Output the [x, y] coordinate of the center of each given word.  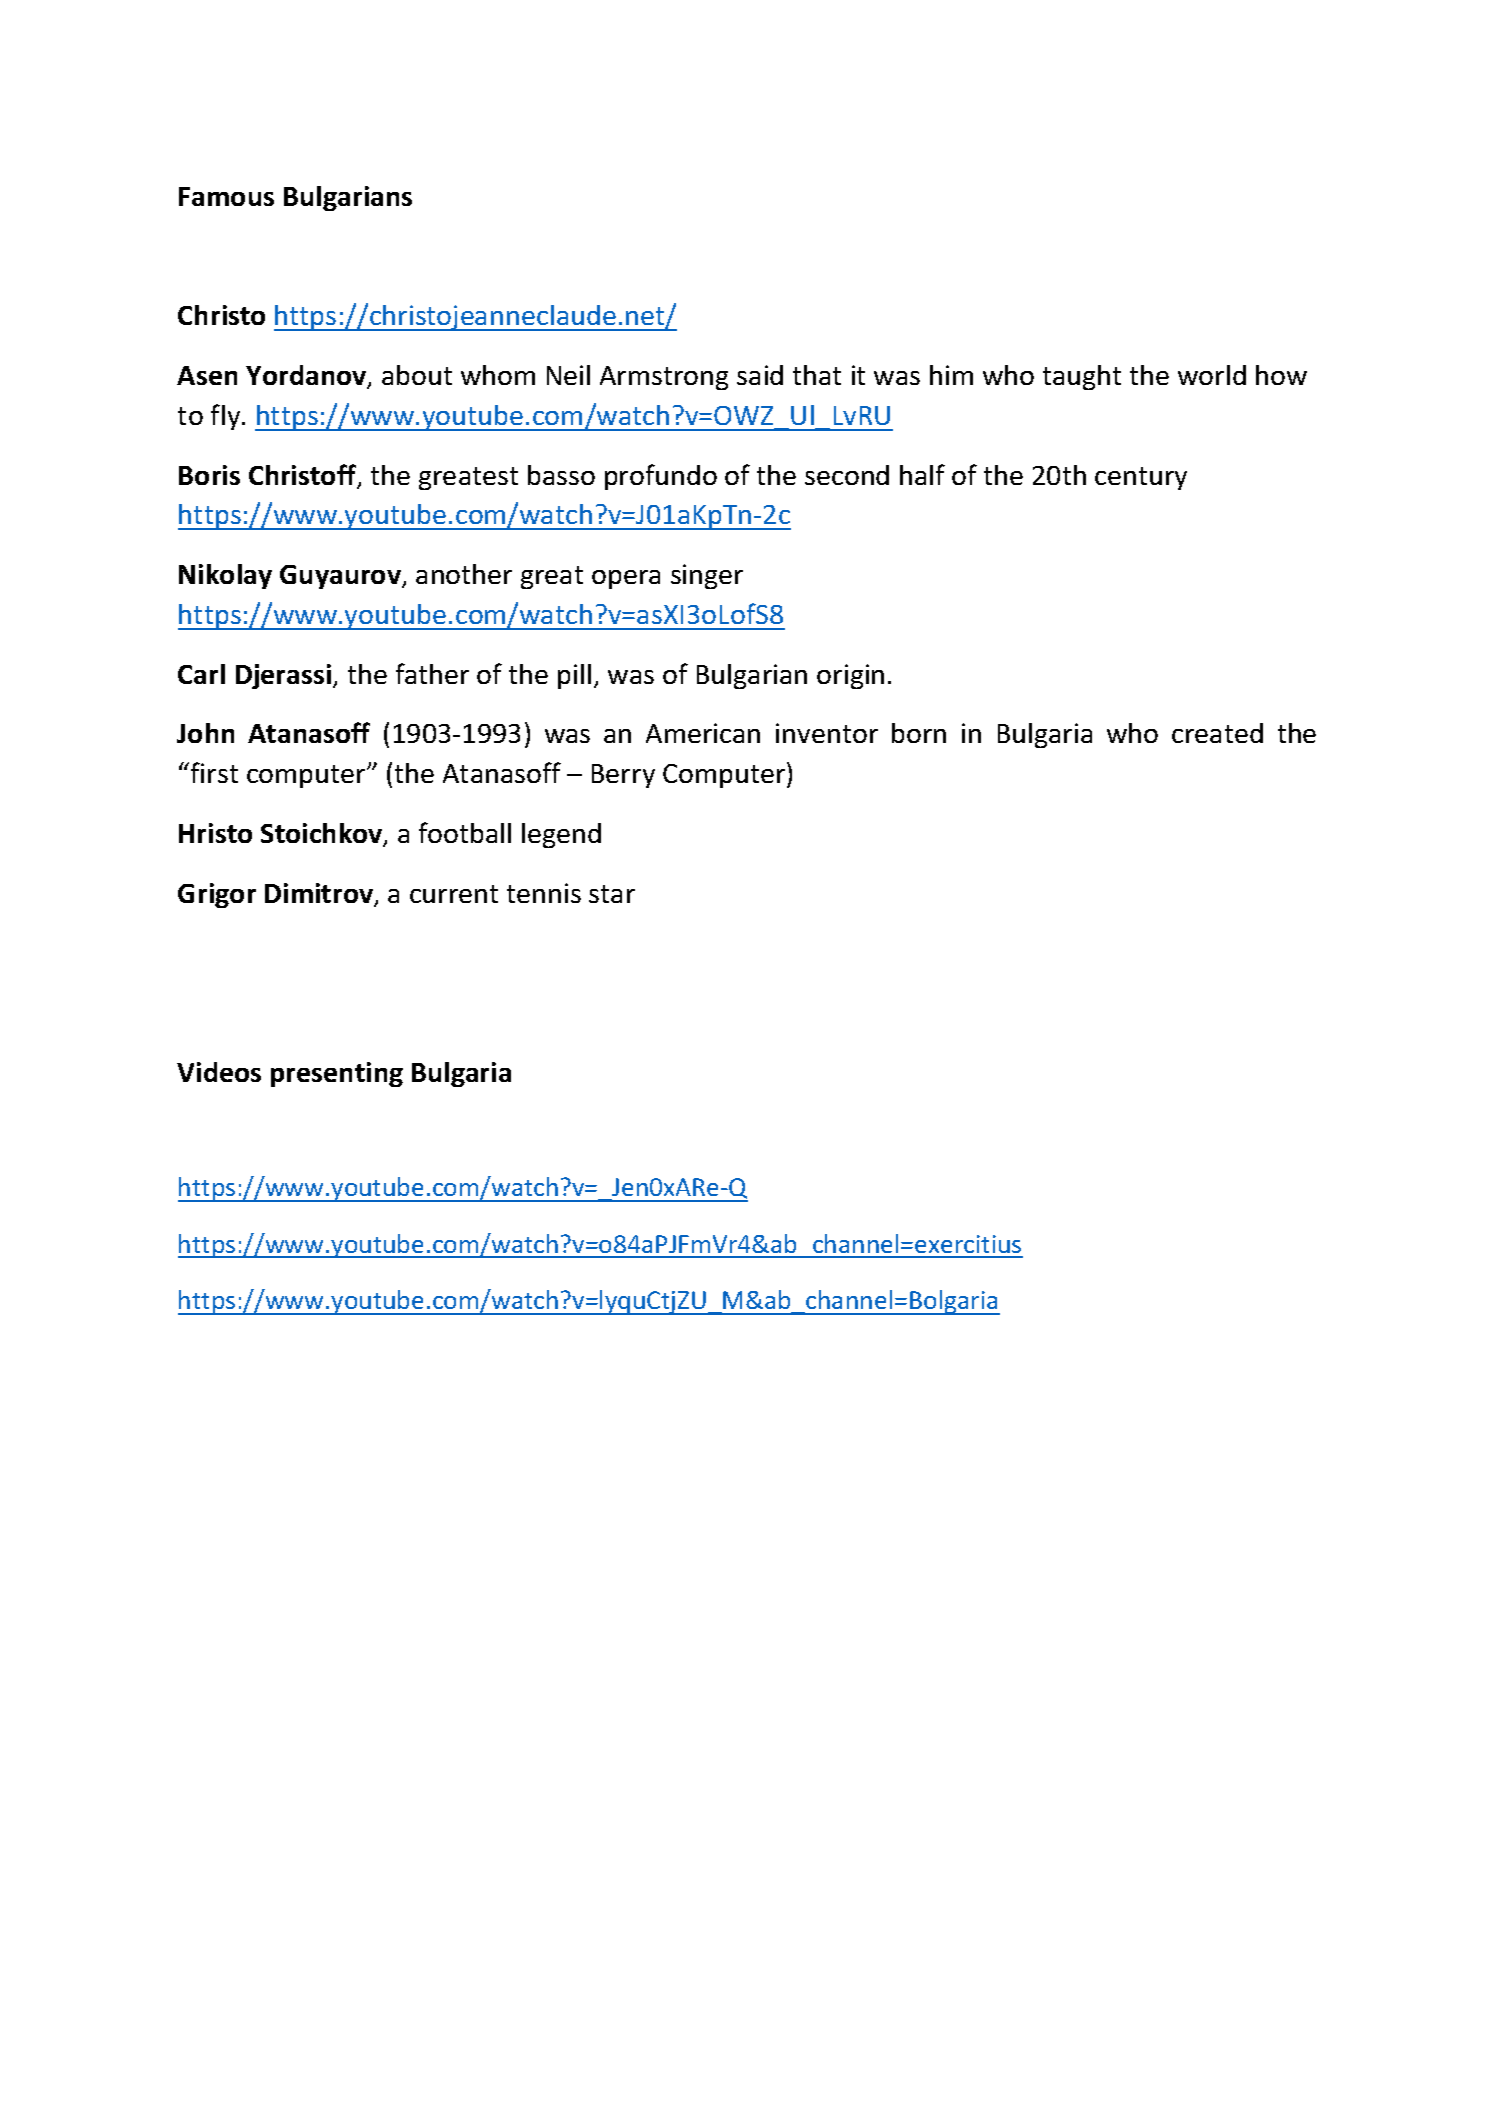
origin [850, 676]
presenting [337, 1074]
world [1212, 375]
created [1217, 733]
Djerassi [285, 676]
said [760, 375]
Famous [226, 196]
